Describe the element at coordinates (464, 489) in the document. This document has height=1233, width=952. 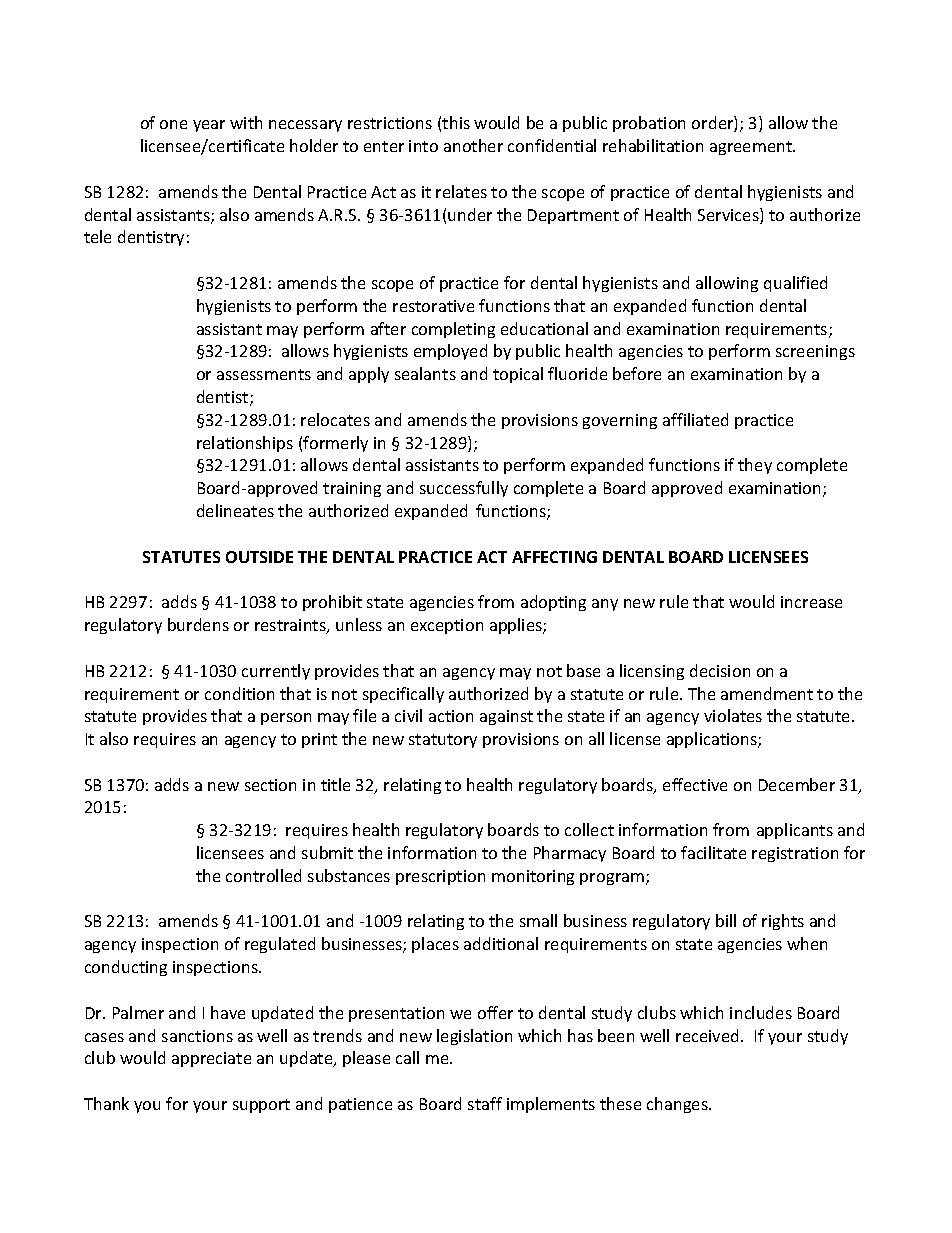
I see `successfully` at that location.
